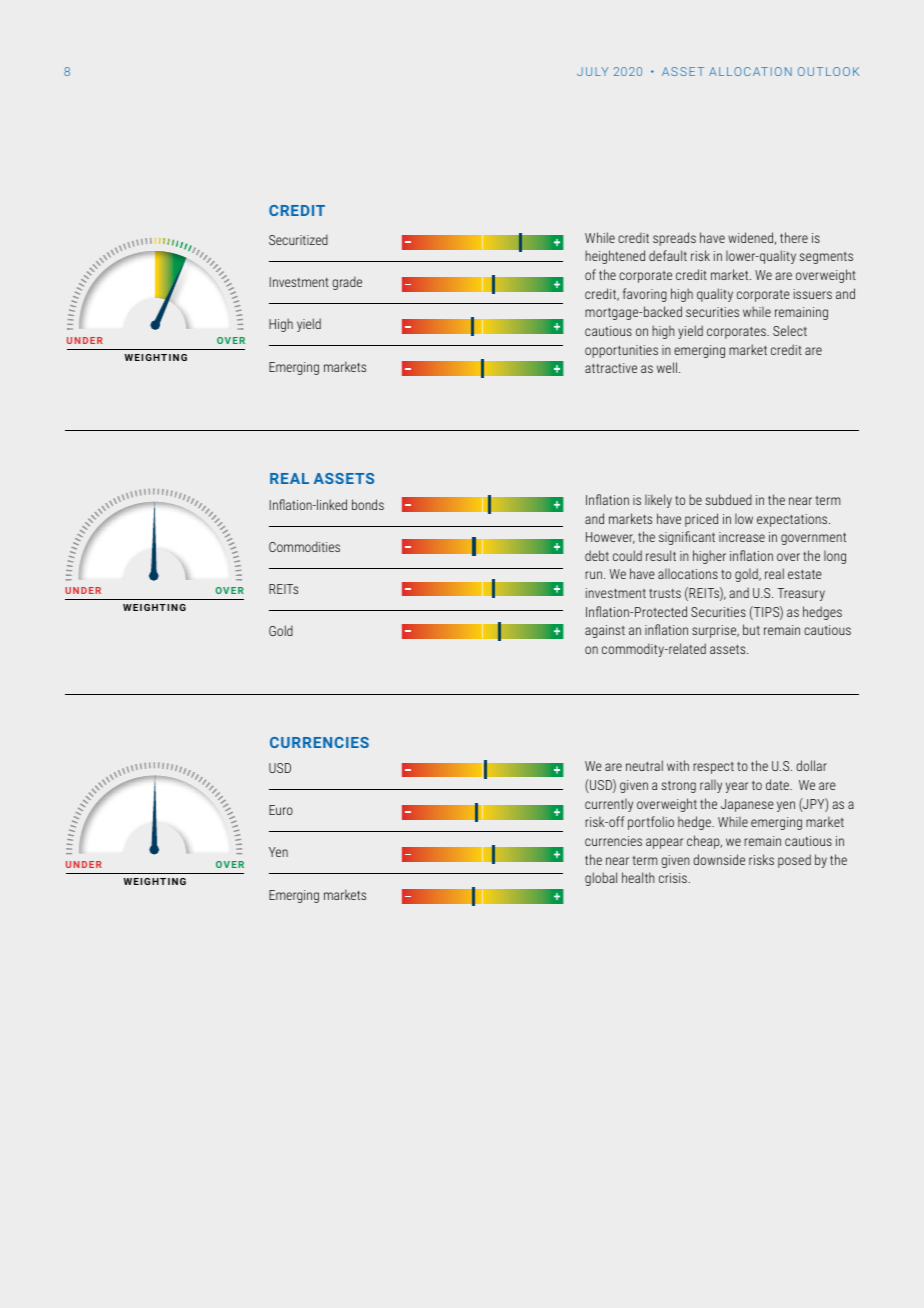  What do you see at coordinates (304, 546) in the screenshot?
I see `Commodities` at bounding box center [304, 546].
